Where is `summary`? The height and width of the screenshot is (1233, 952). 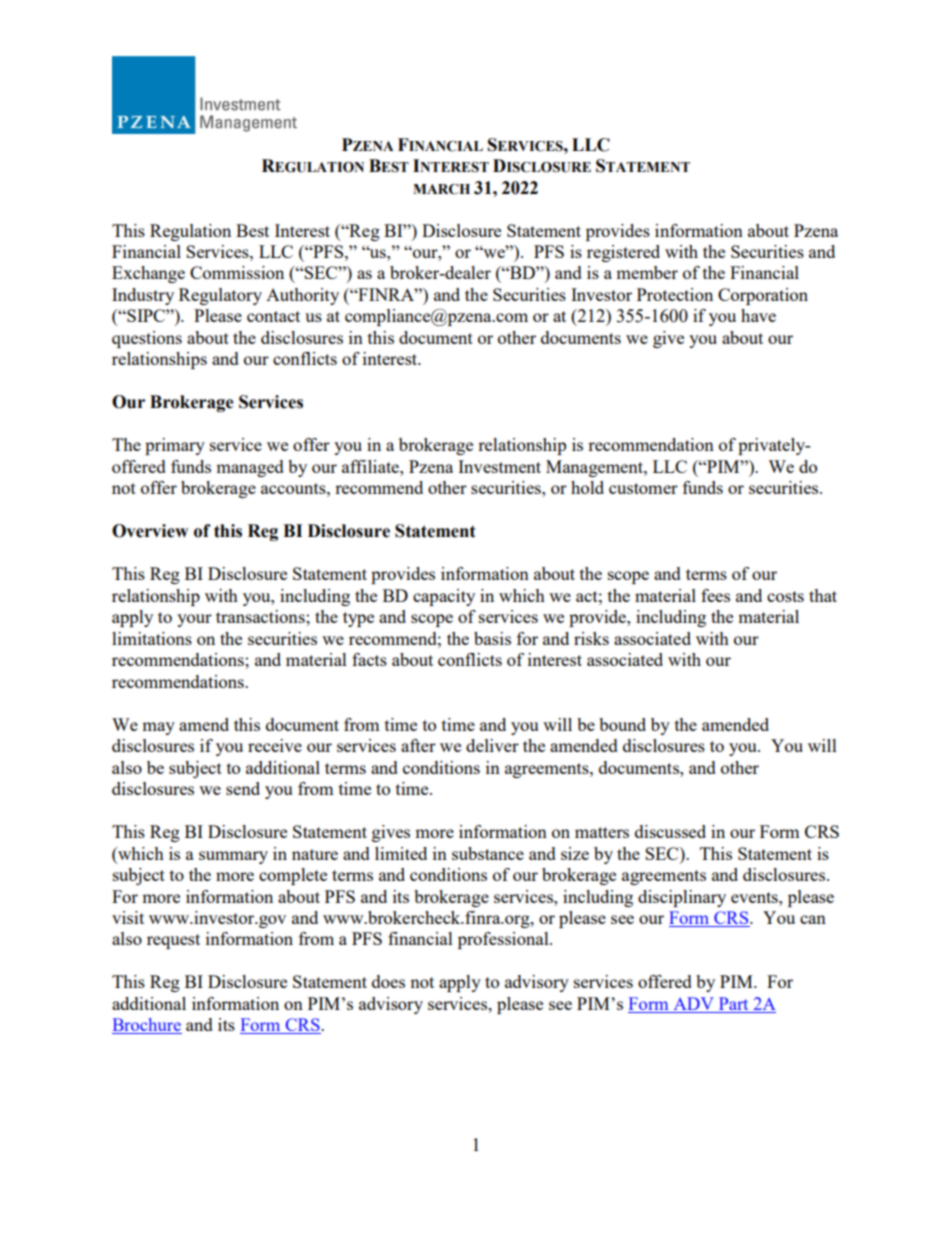 summary is located at coordinates (233, 857).
